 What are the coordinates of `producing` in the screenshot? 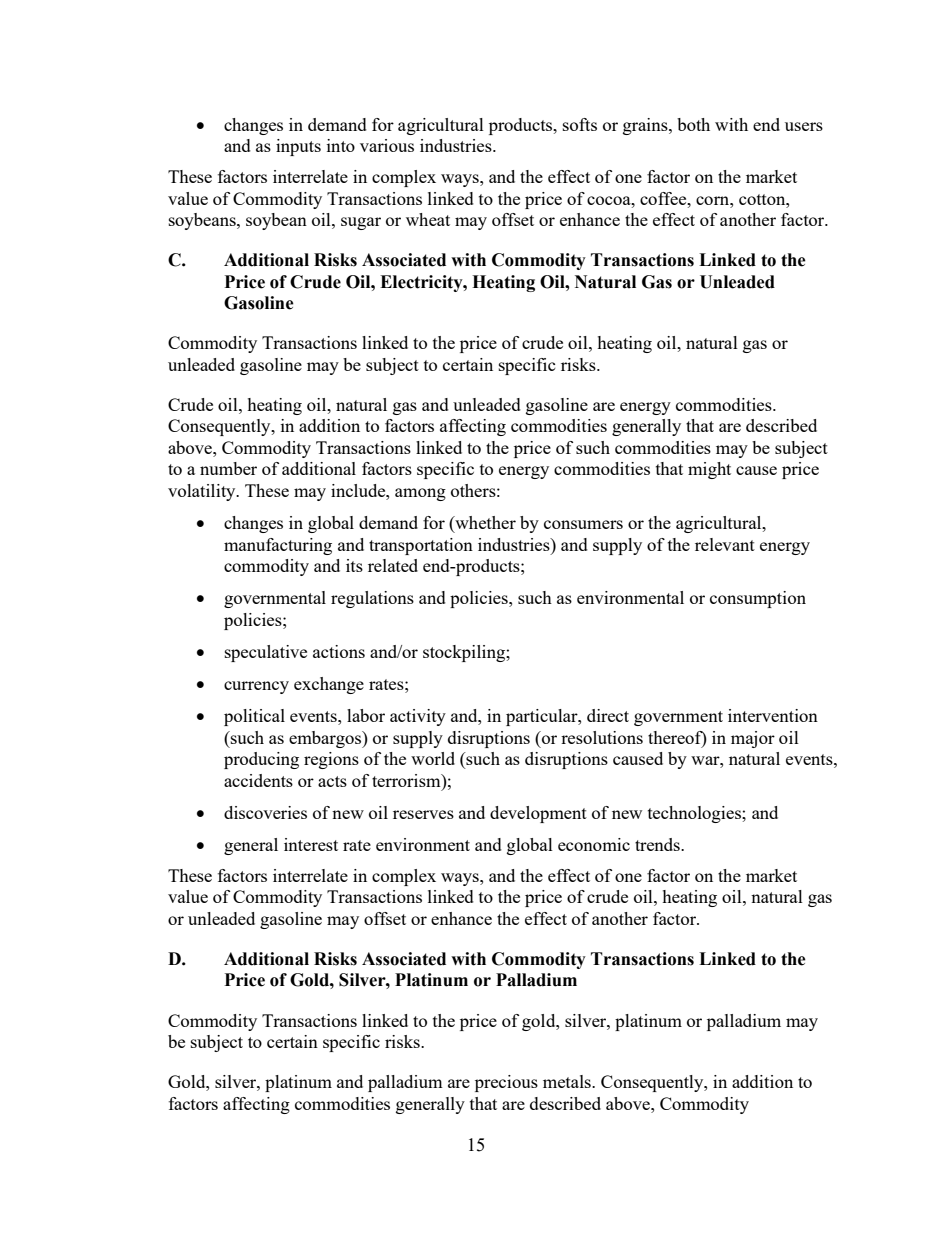 It's located at (261, 760).
